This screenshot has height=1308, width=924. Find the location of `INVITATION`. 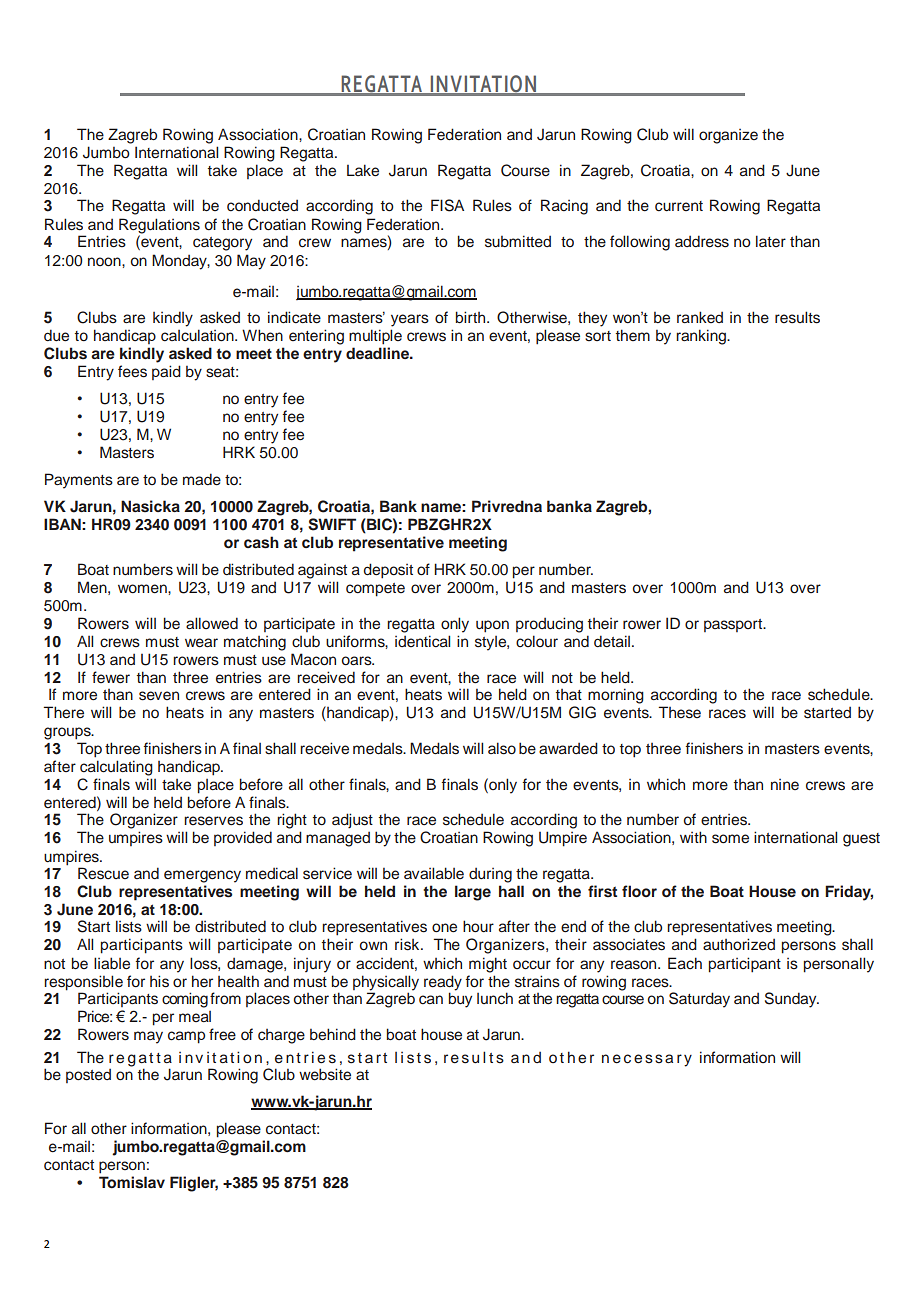

INVITATION is located at coordinates (483, 85).
